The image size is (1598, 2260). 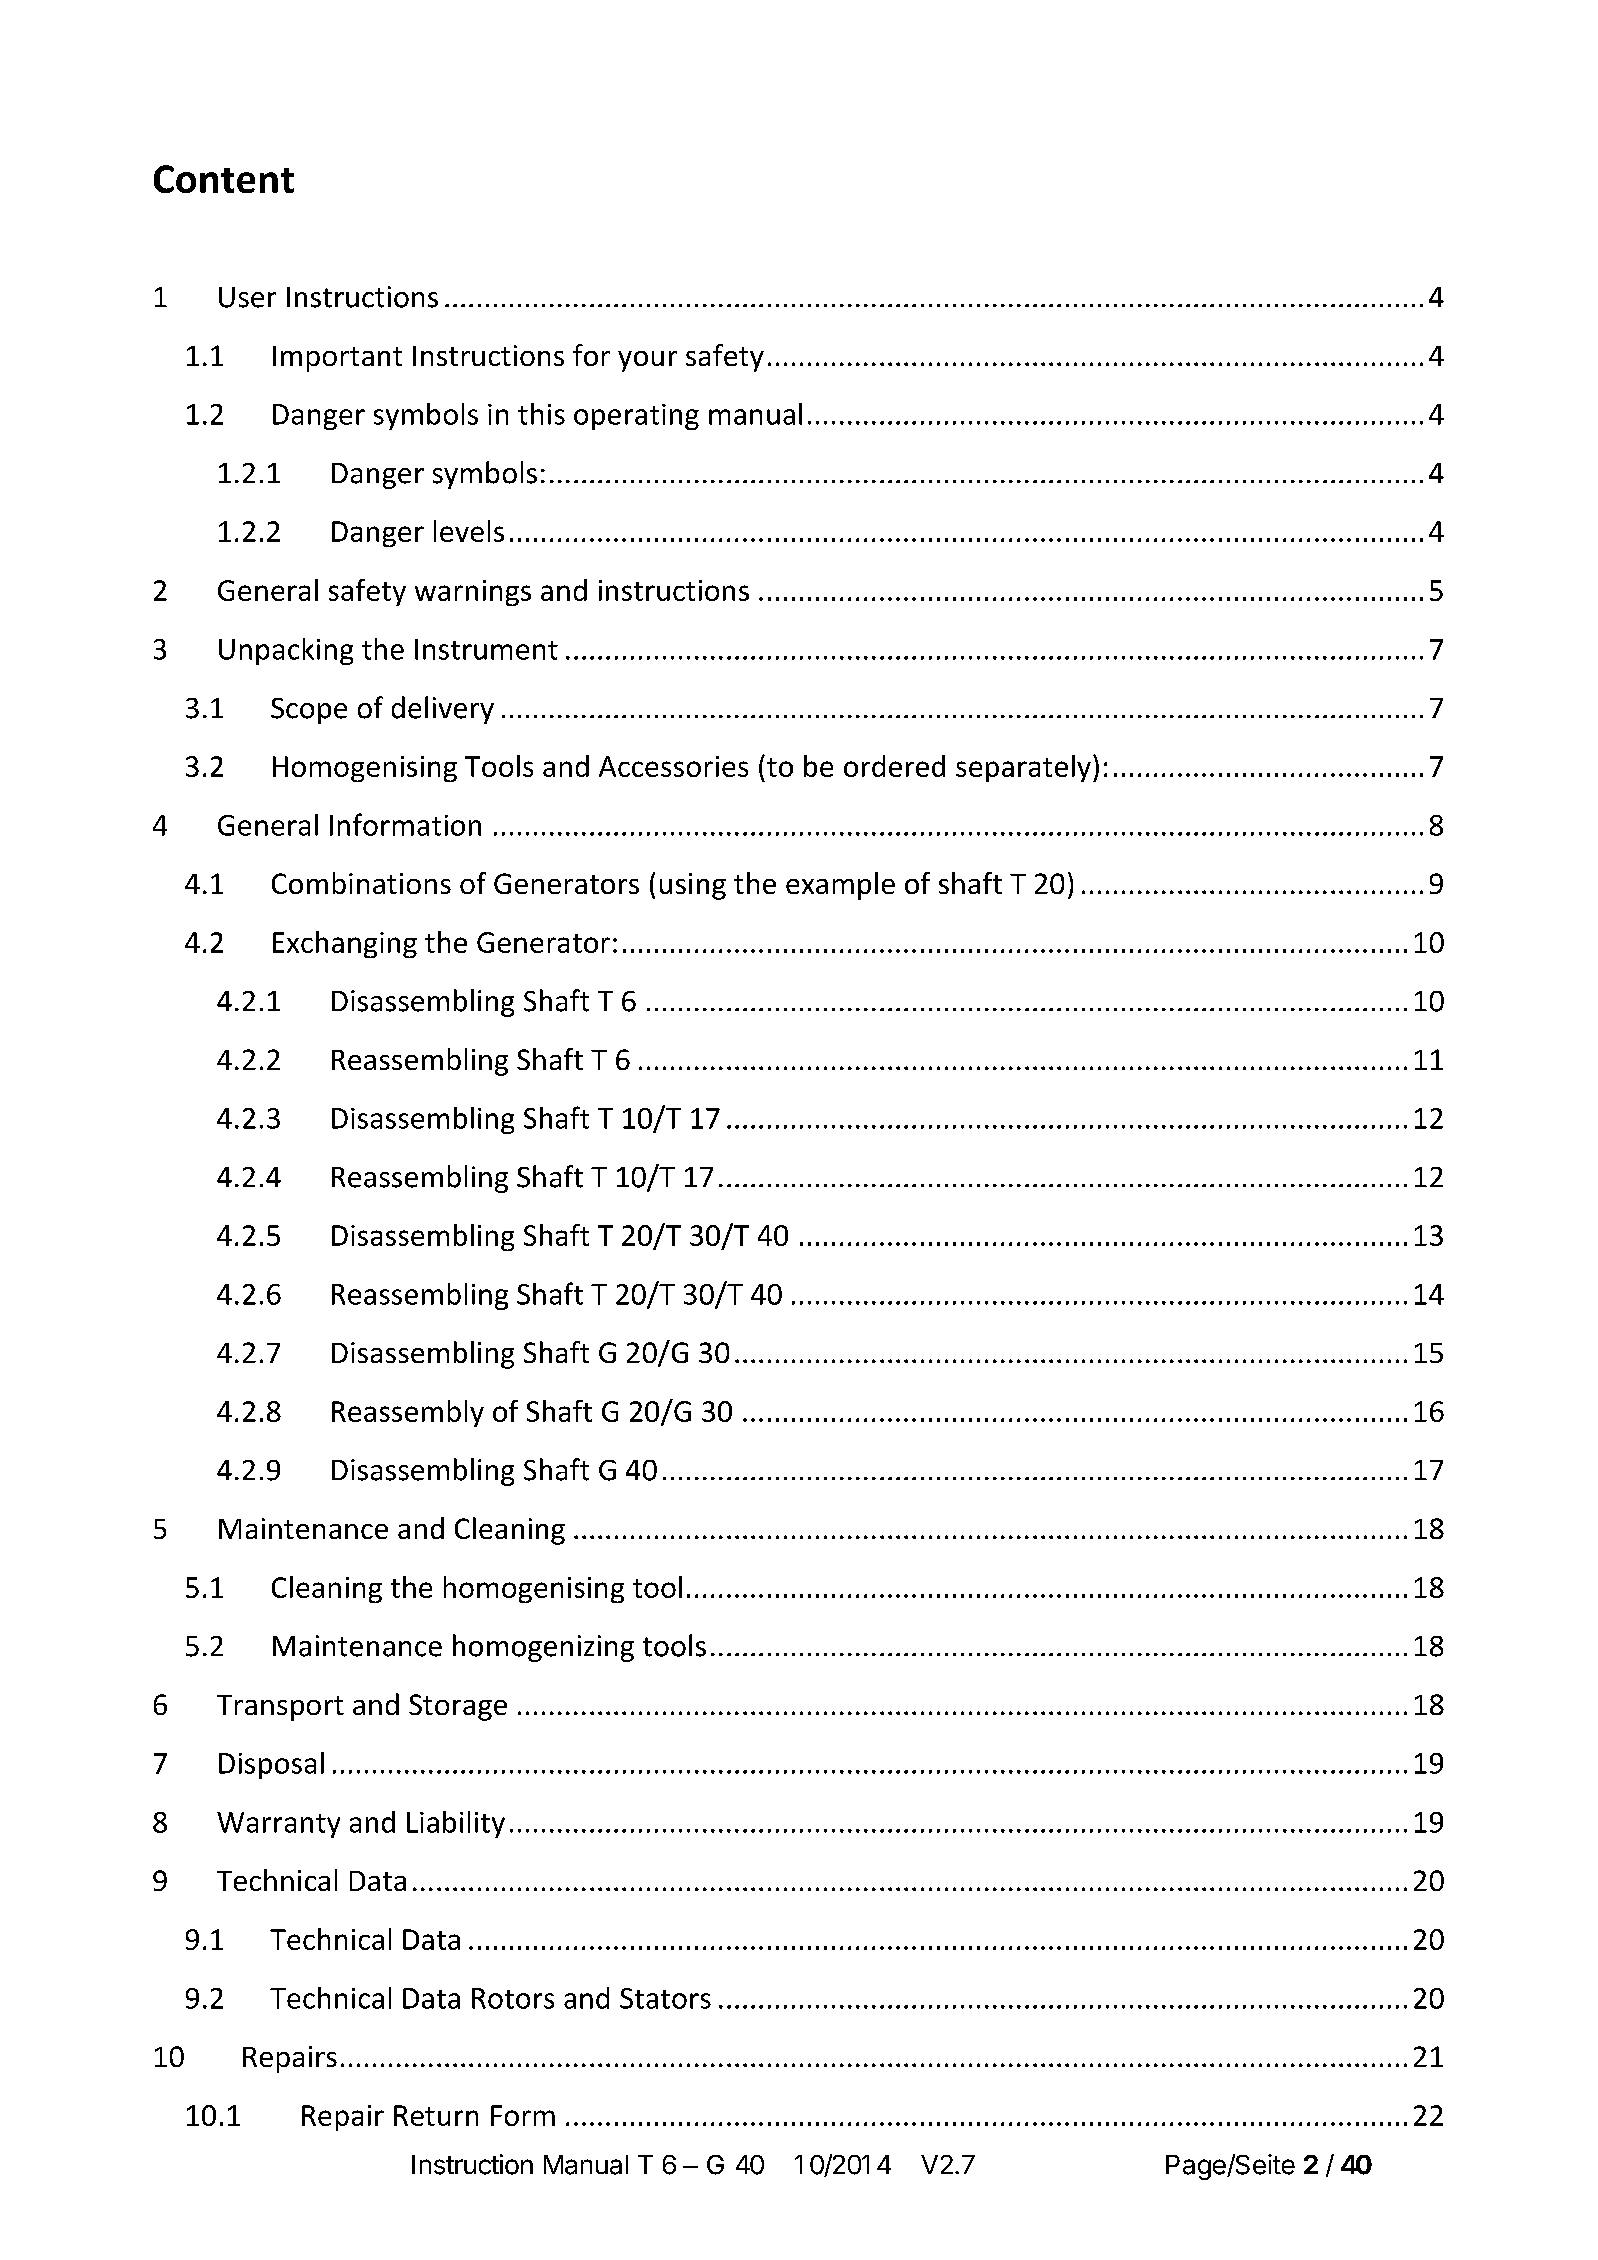 What do you see at coordinates (636, 417) in the page?
I see `operating` at bounding box center [636, 417].
